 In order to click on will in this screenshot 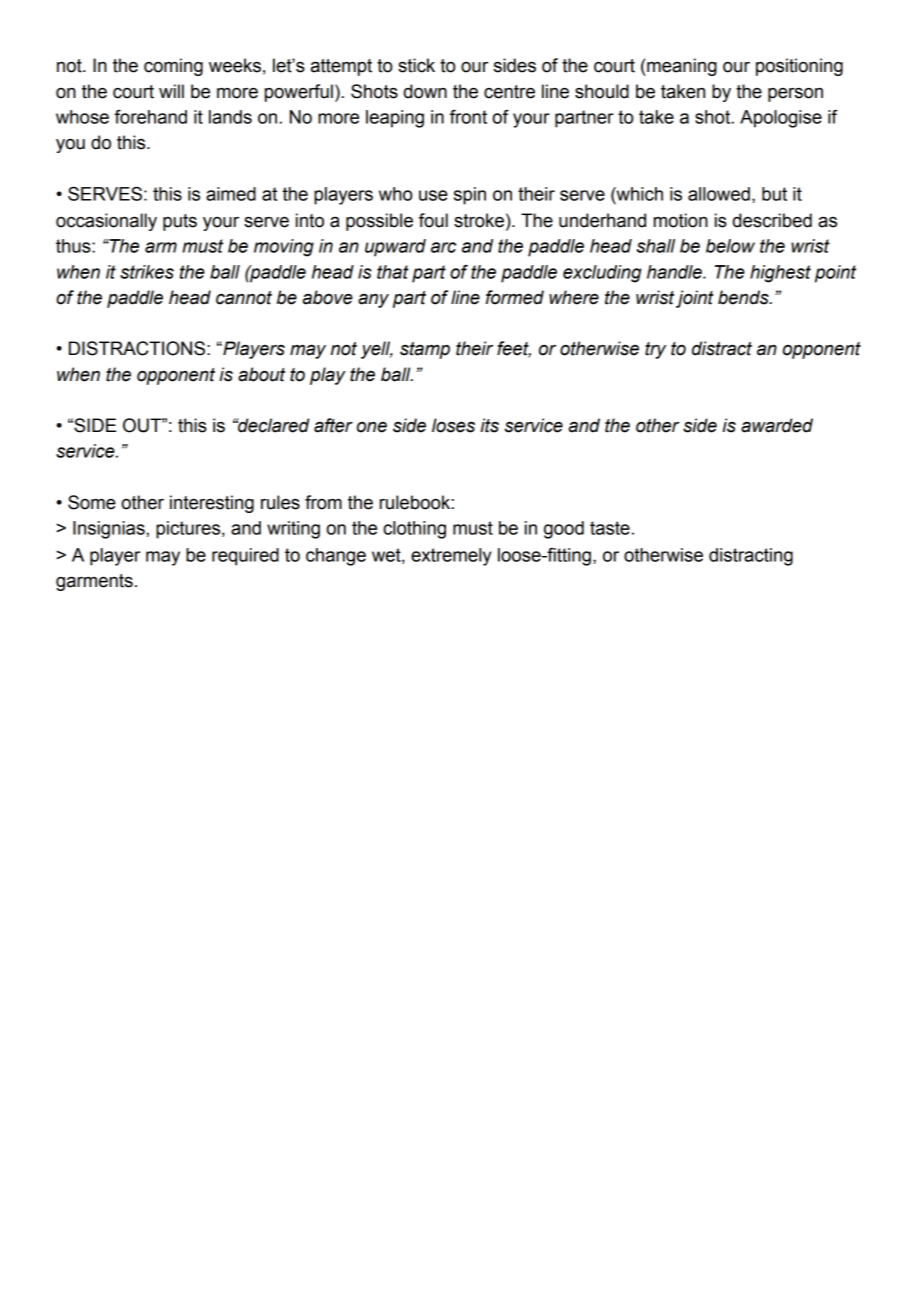, I will do `click(171, 91)`.
